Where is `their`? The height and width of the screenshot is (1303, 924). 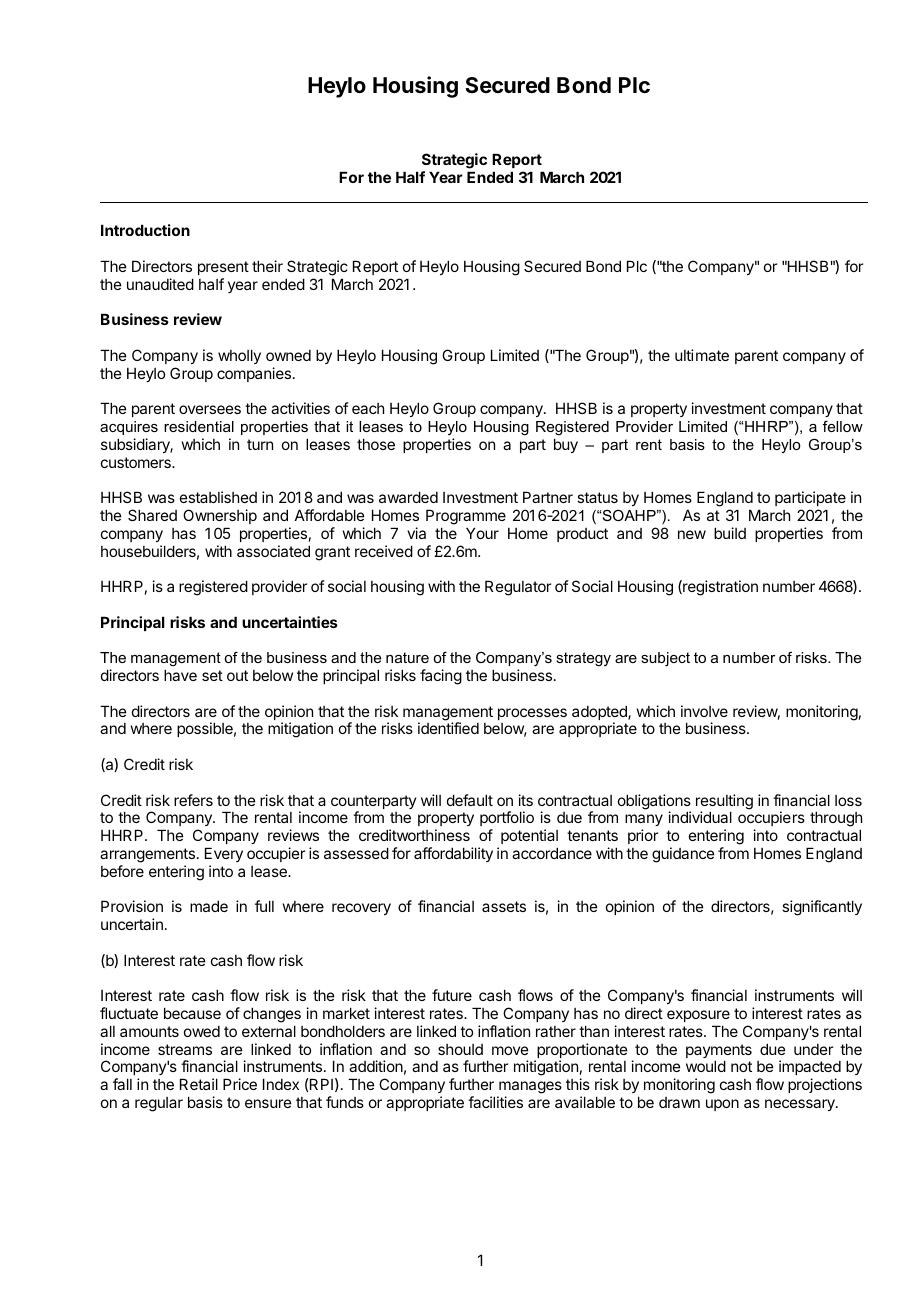 their is located at coordinates (267, 266).
